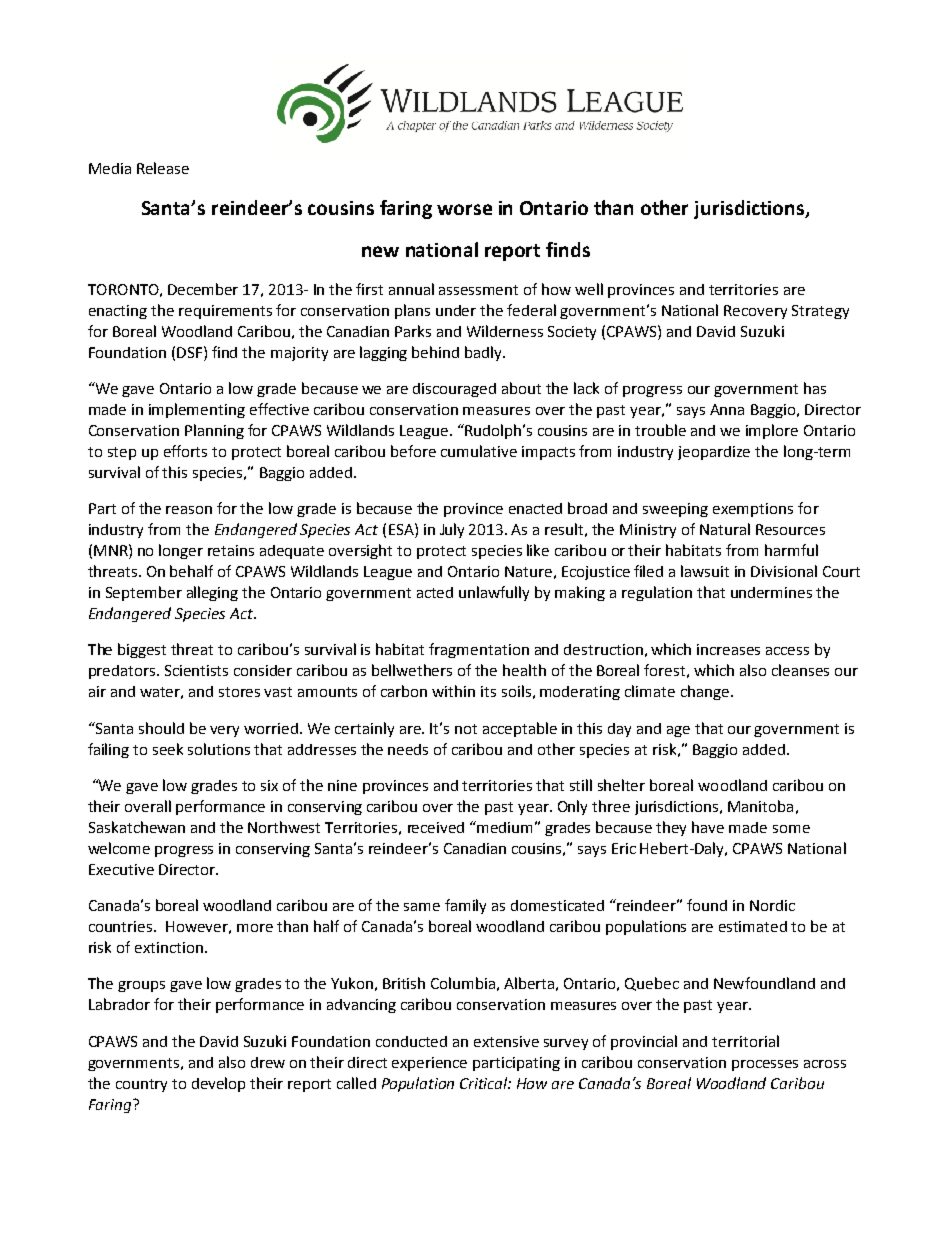 The height and width of the image is (1233, 952). What do you see at coordinates (218, 1084) in the image?
I see `develop` at bounding box center [218, 1084].
